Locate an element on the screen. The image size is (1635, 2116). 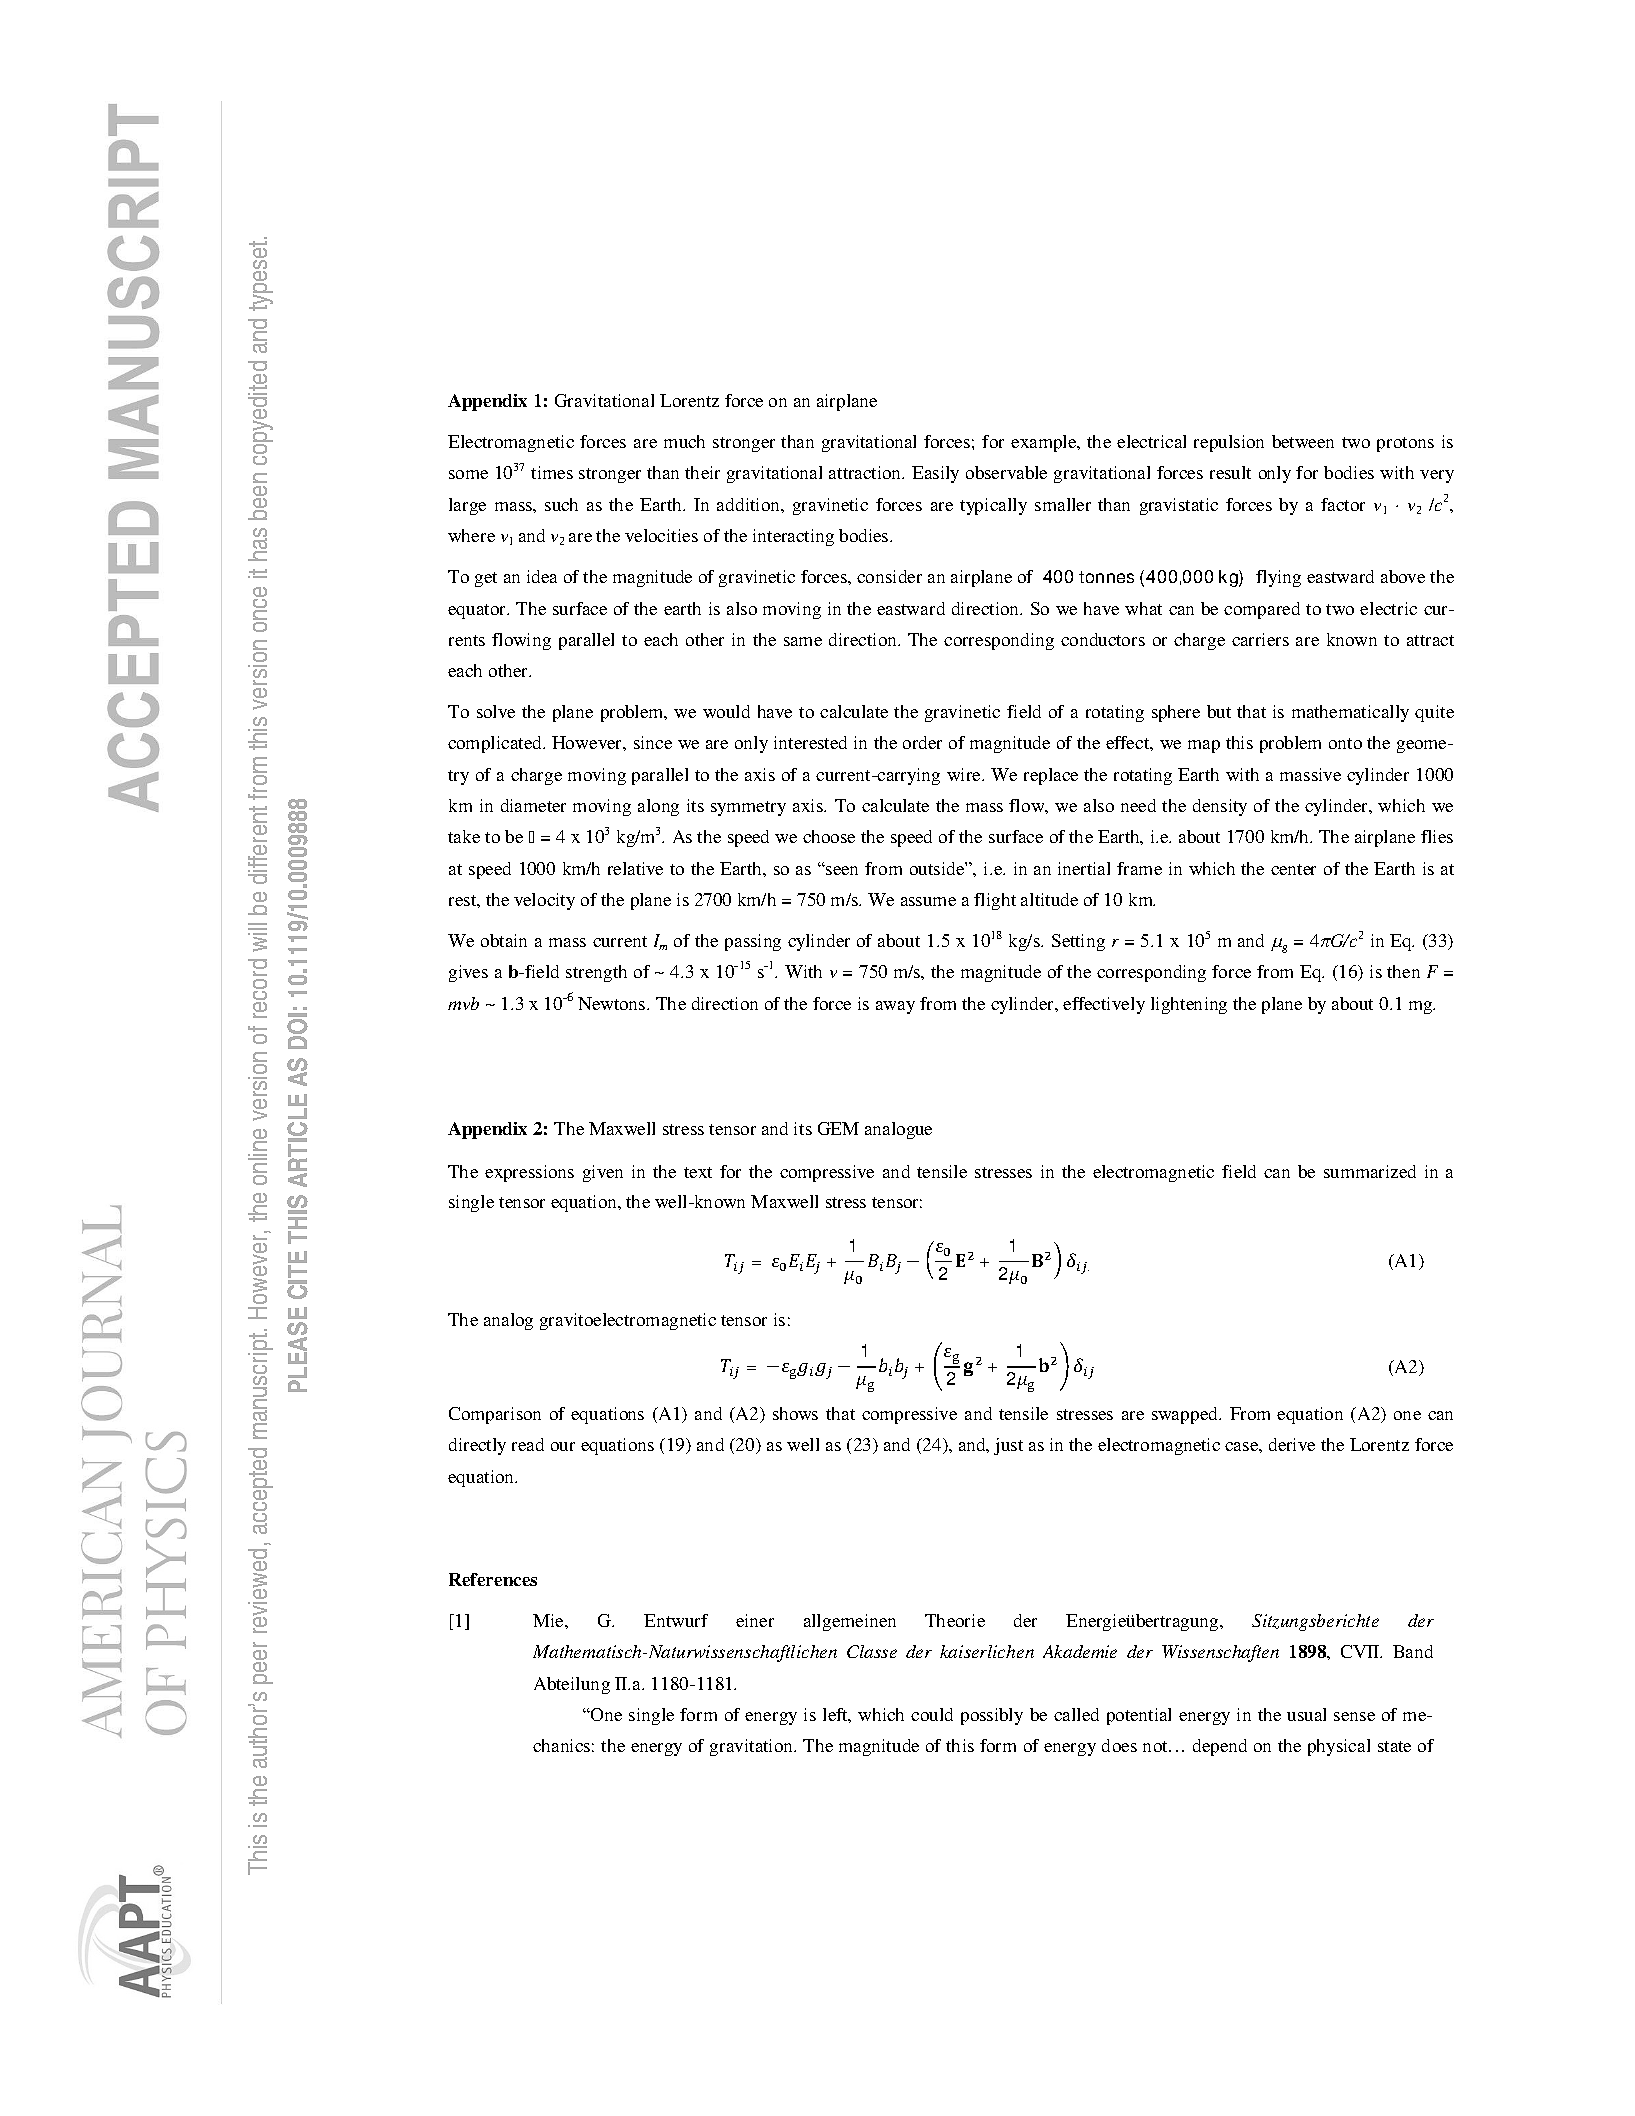
times is located at coordinates (552, 472).
